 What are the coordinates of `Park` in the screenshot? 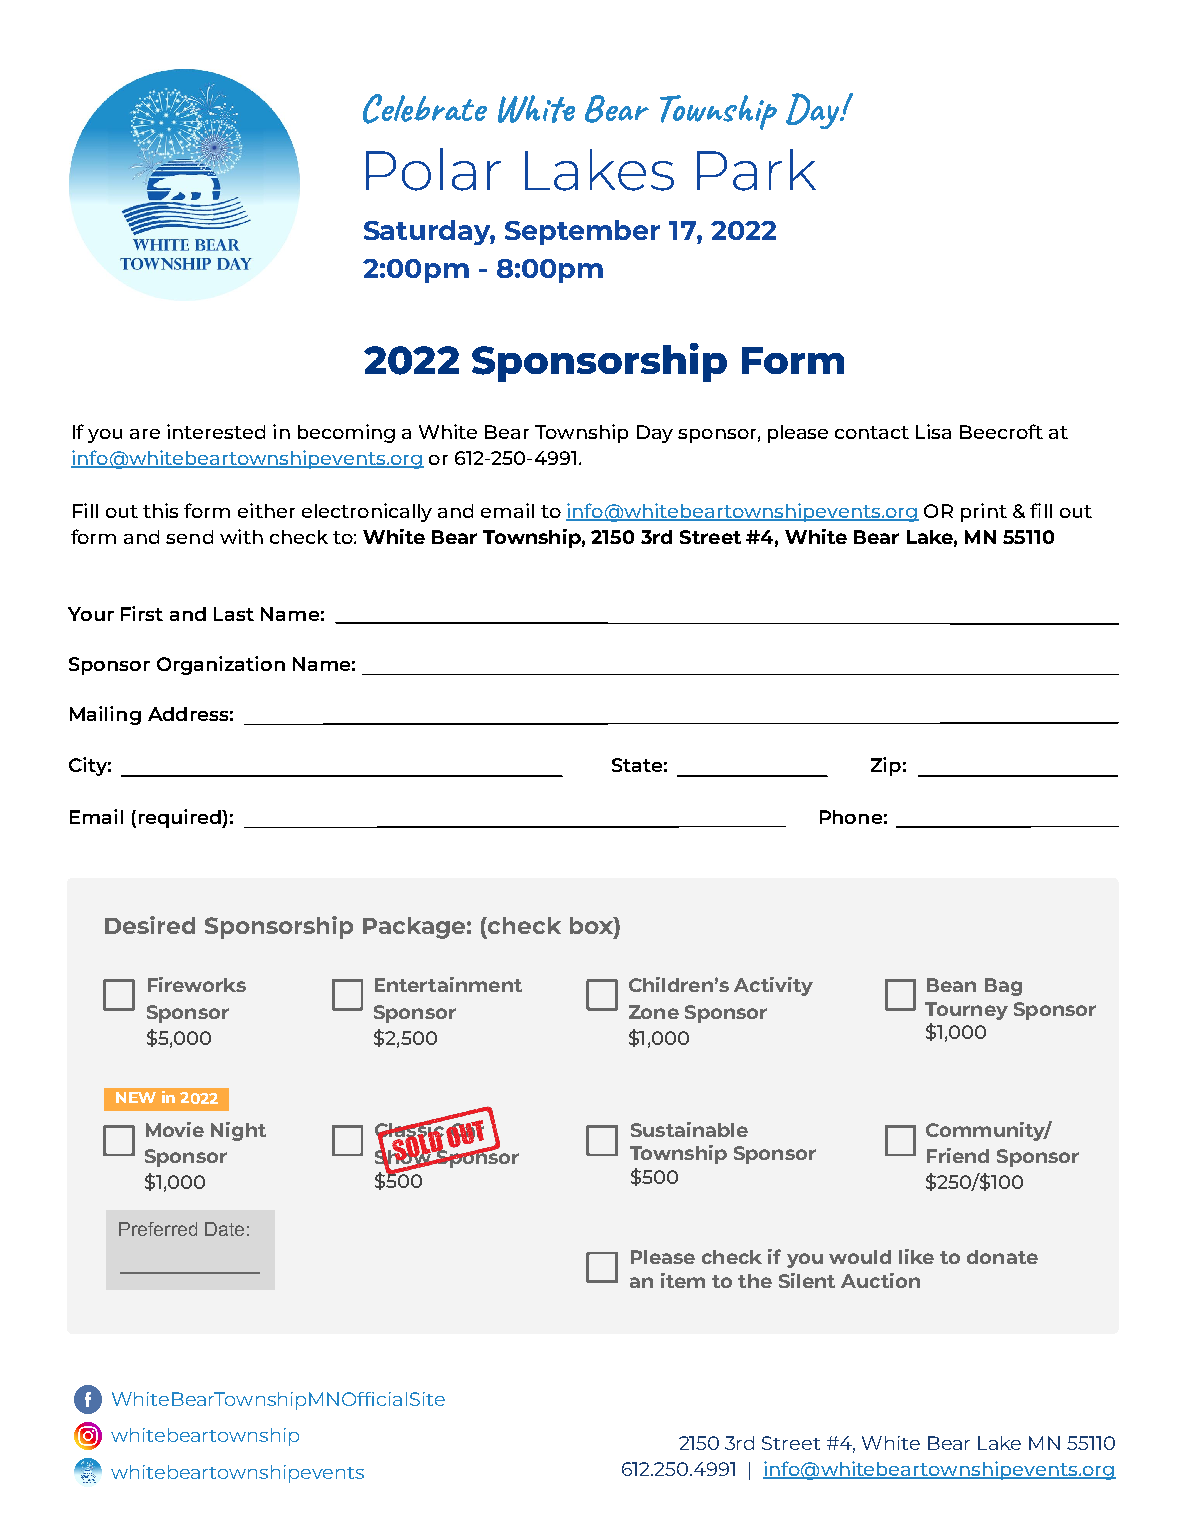 It's located at (756, 170).
